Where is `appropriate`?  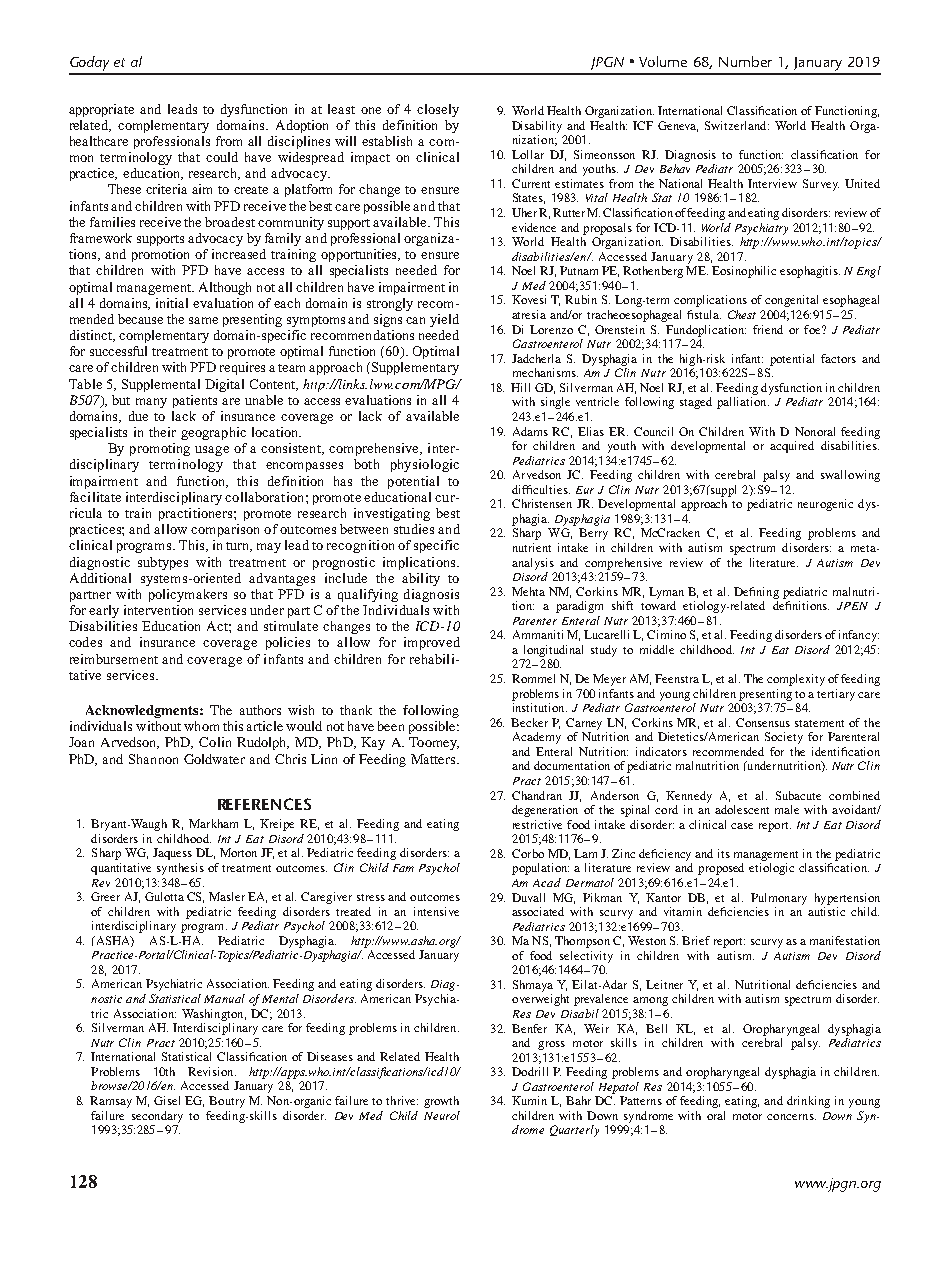 appropriate is located at coordinates (101, 110).
